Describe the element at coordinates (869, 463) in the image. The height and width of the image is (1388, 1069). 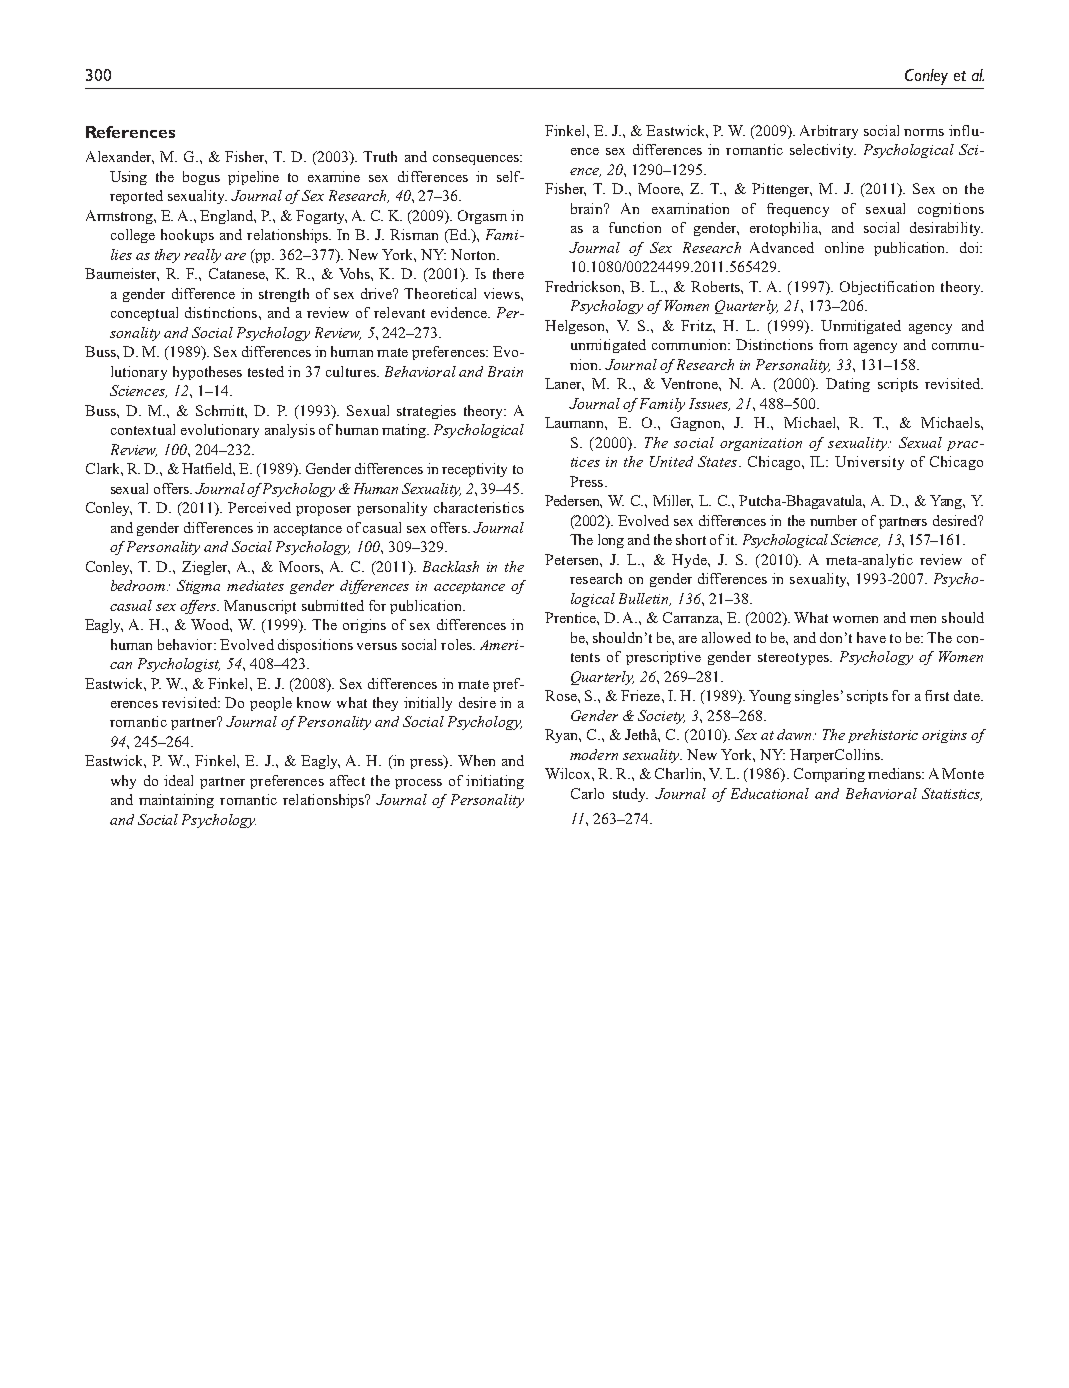
I see `University` at that location.
